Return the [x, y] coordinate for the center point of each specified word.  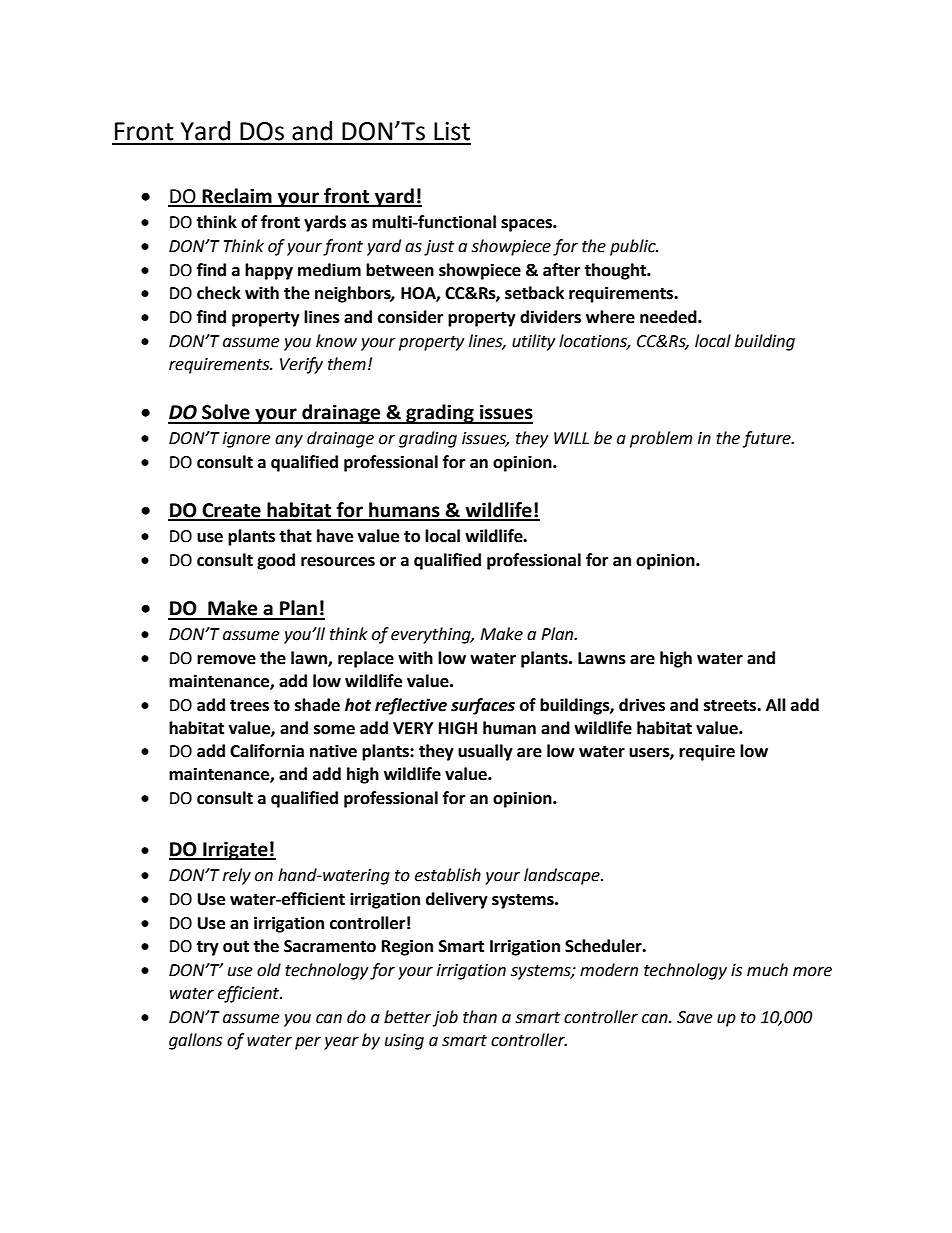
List [452, 131]
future [768, 439]
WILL [571, 438]
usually [485, 752]
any [289, 441]
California [267, 751]
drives [642, 705]
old [269, 970]
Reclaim [237, 197]
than [480, 1017]
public [634, 247]
